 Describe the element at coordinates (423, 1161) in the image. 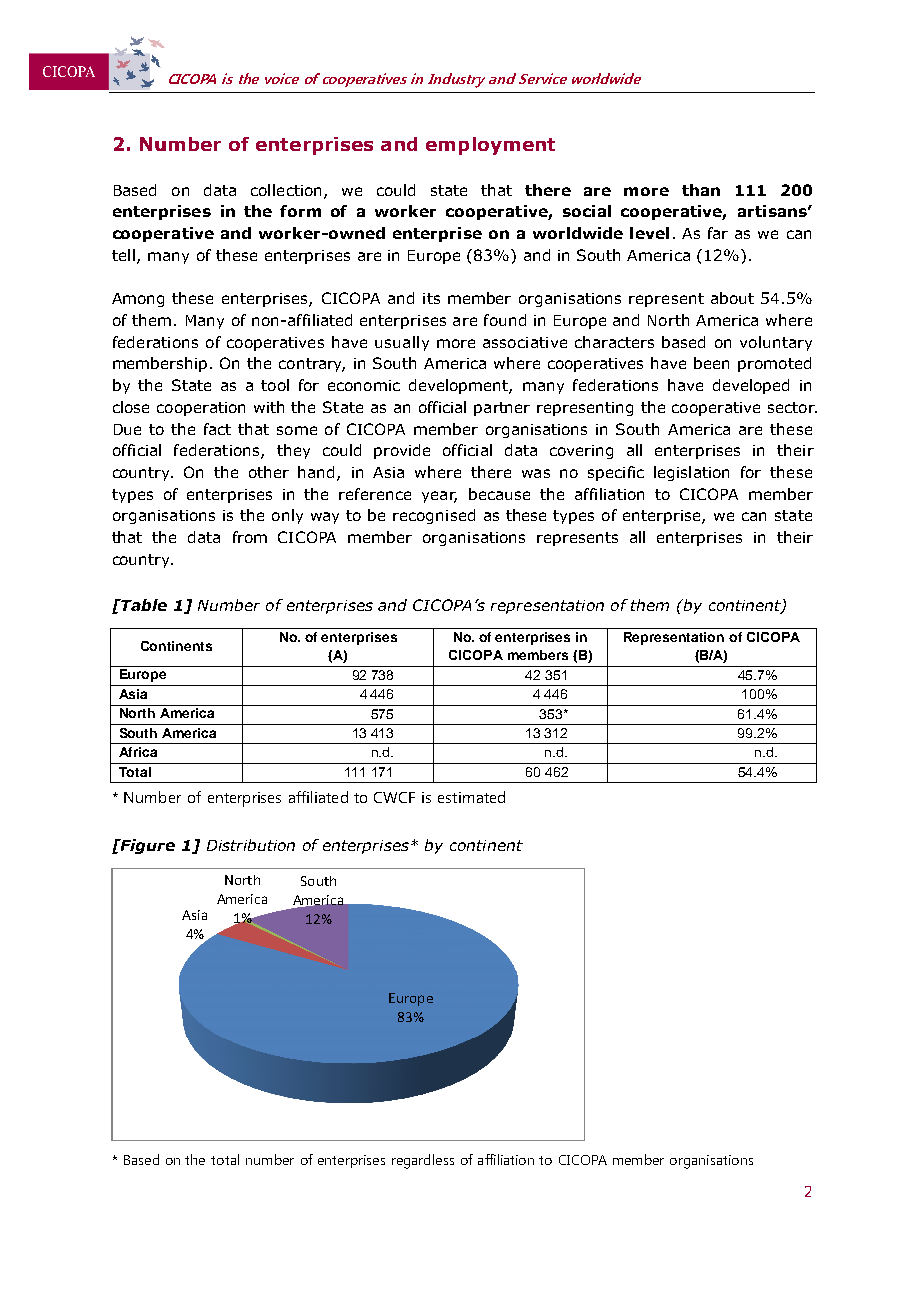

I see `regardless` at that location.
